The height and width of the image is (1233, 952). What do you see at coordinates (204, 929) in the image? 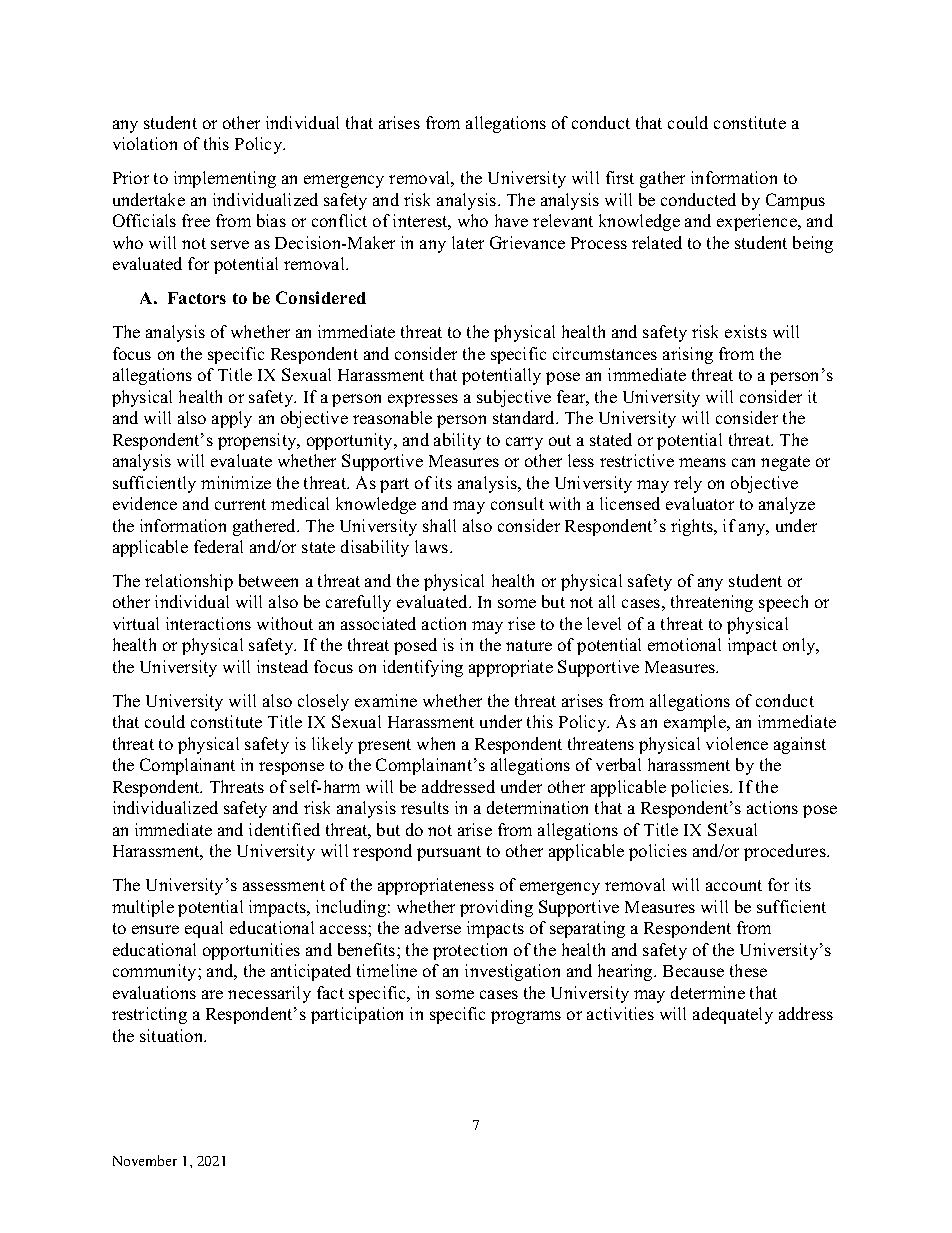
I see `equal` at bounding box center [204, 929].
